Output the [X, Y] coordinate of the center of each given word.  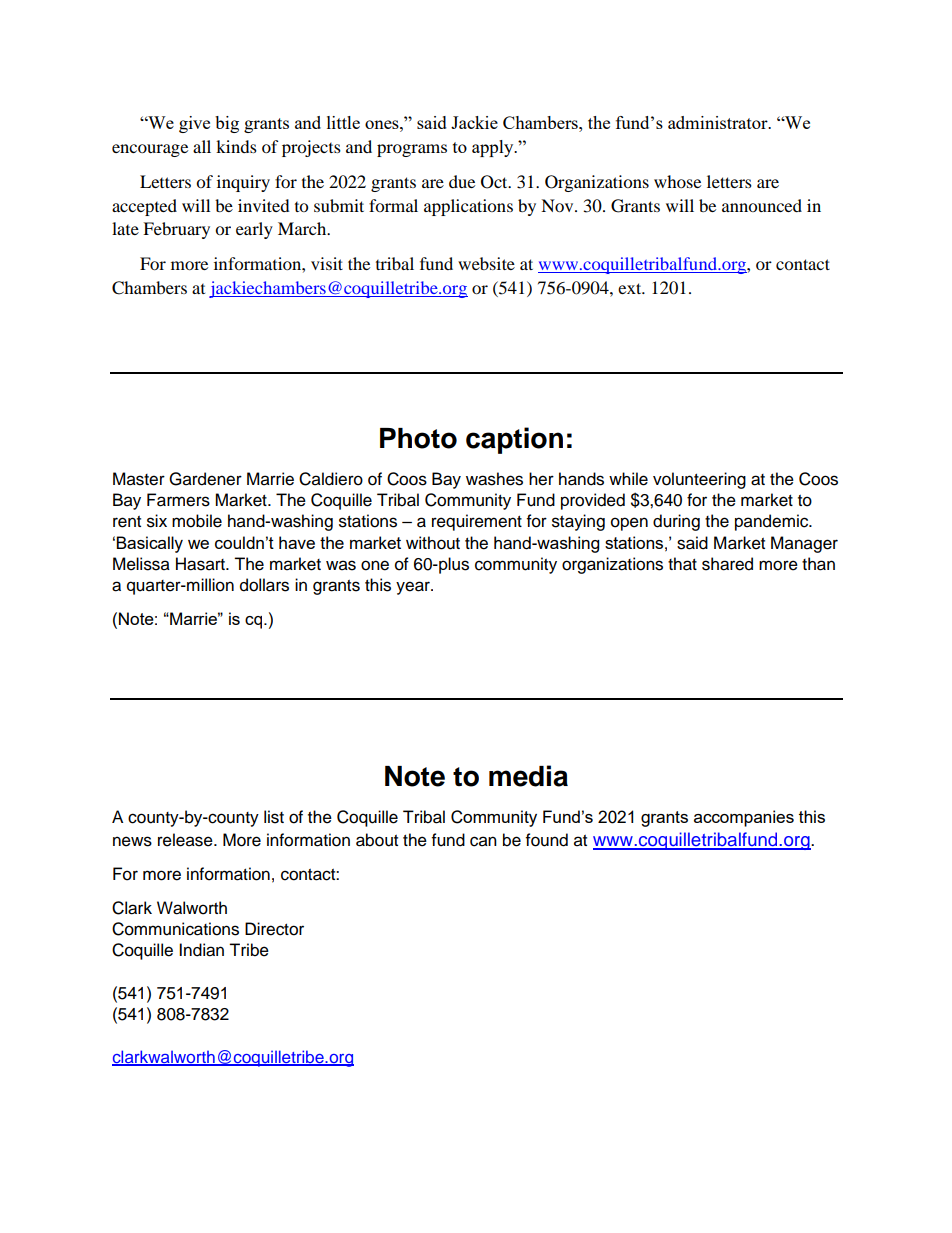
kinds [236, 146]
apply [494, 148]
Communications [175, 929]
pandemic [773, 522]
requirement [477, 522]
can [483, 841]
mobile [197, 521]
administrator [719, 122]
